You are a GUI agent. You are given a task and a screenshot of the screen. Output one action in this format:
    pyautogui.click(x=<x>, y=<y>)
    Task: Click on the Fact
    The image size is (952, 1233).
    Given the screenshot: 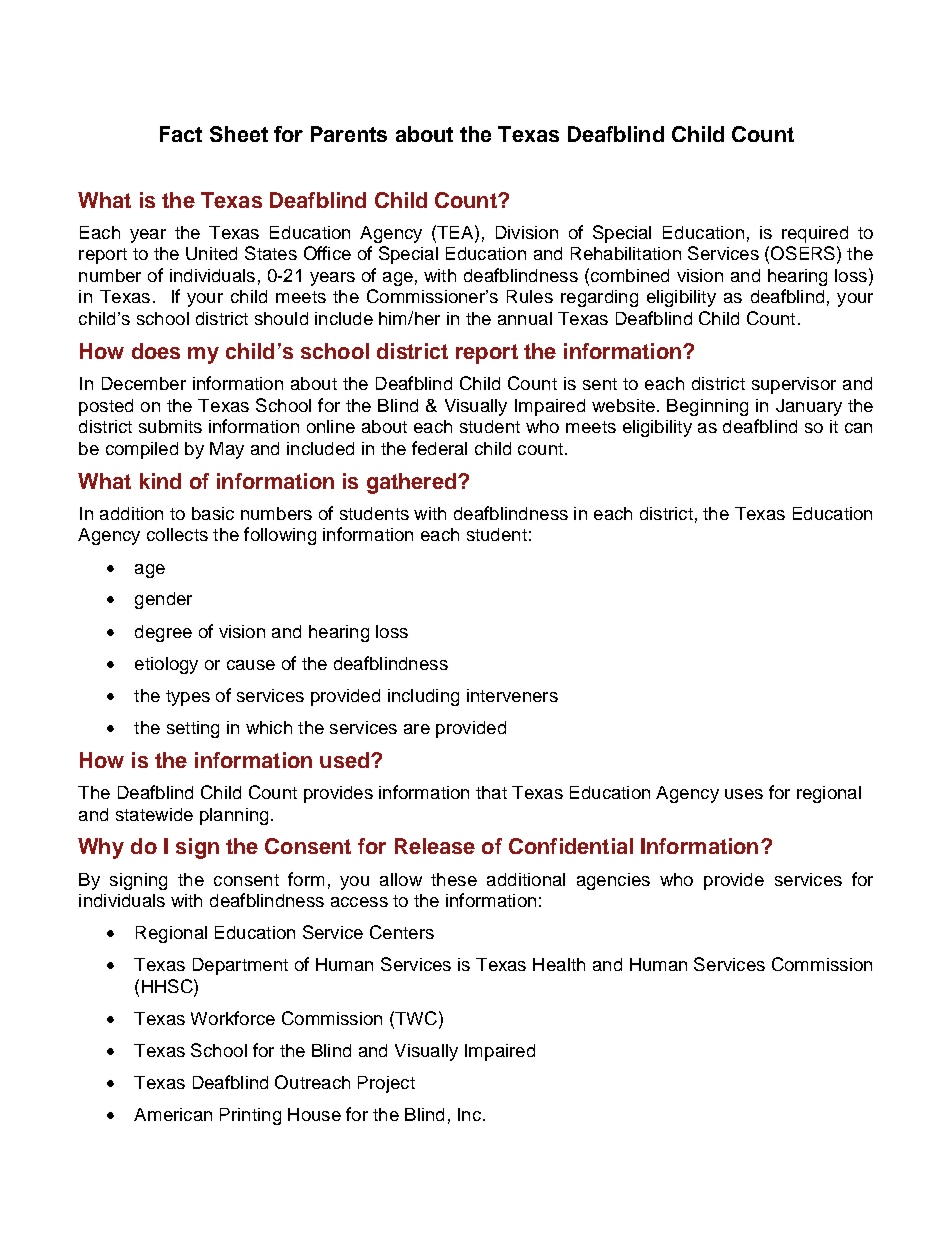 What is the action you would take?
    pyautogui.click(x=181, y=134)
